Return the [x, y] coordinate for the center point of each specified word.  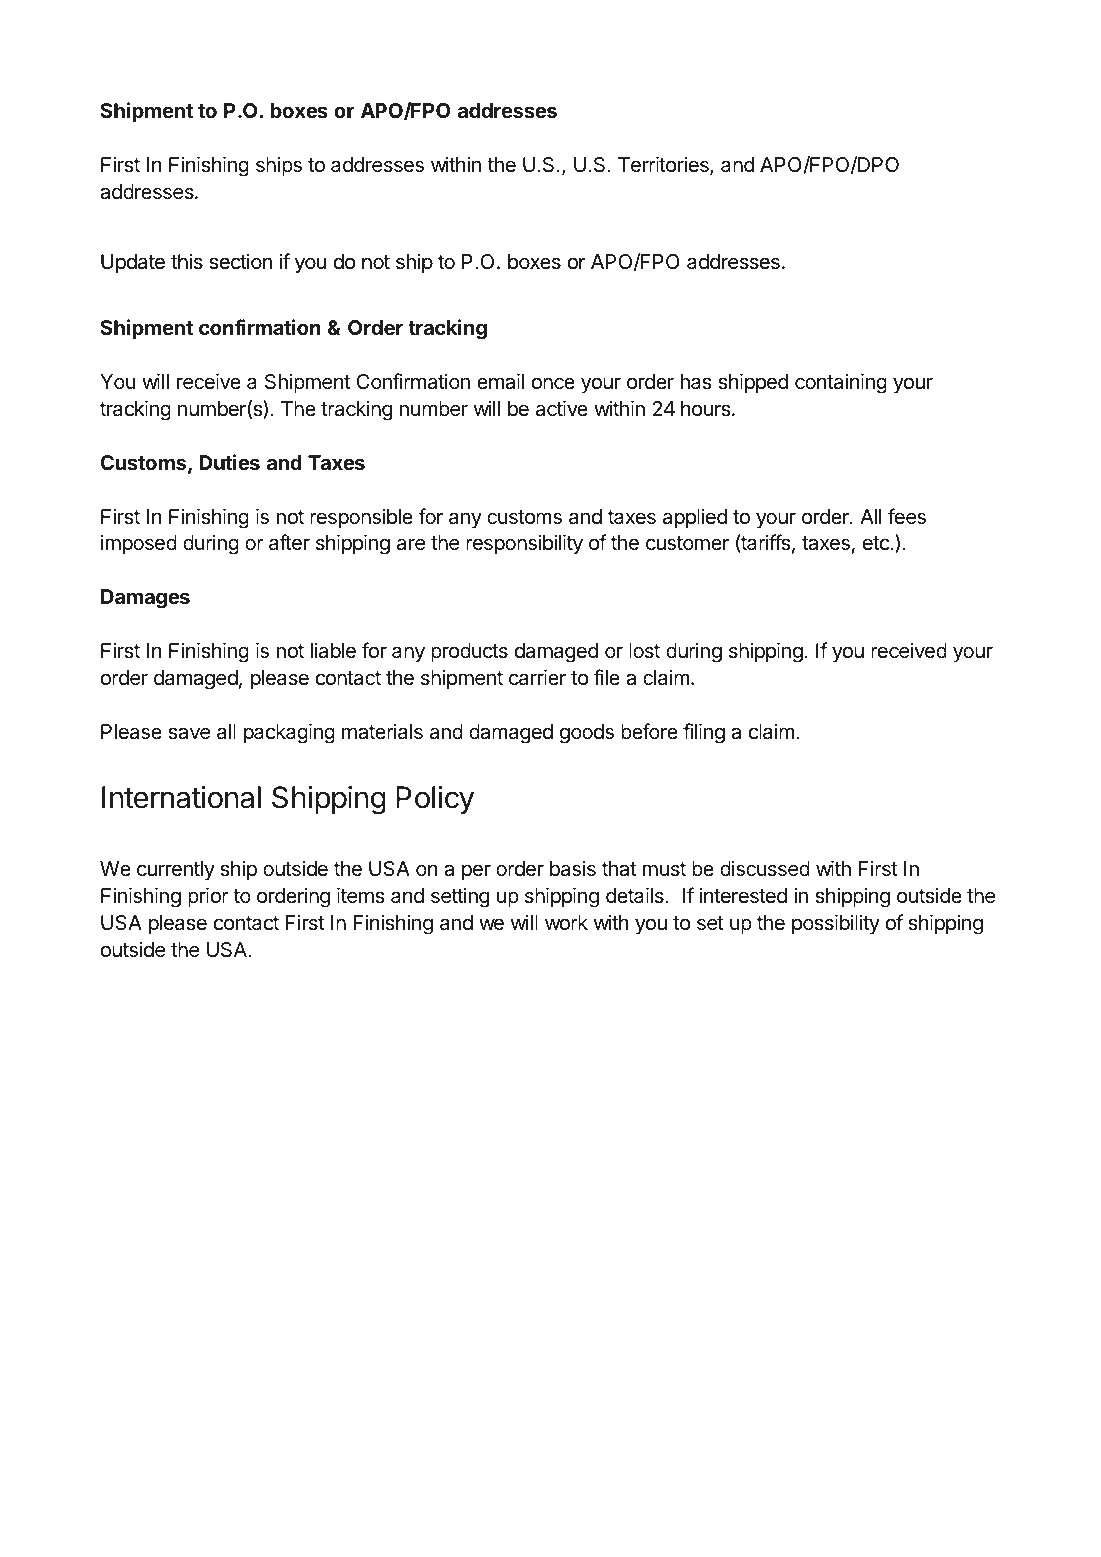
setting [460, 897]
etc [877, 543]
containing [841, 383]
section [240, 261]
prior [208, 897]
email [500, 381]
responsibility [524, 544]
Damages [145, 599]
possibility [836, 924]
